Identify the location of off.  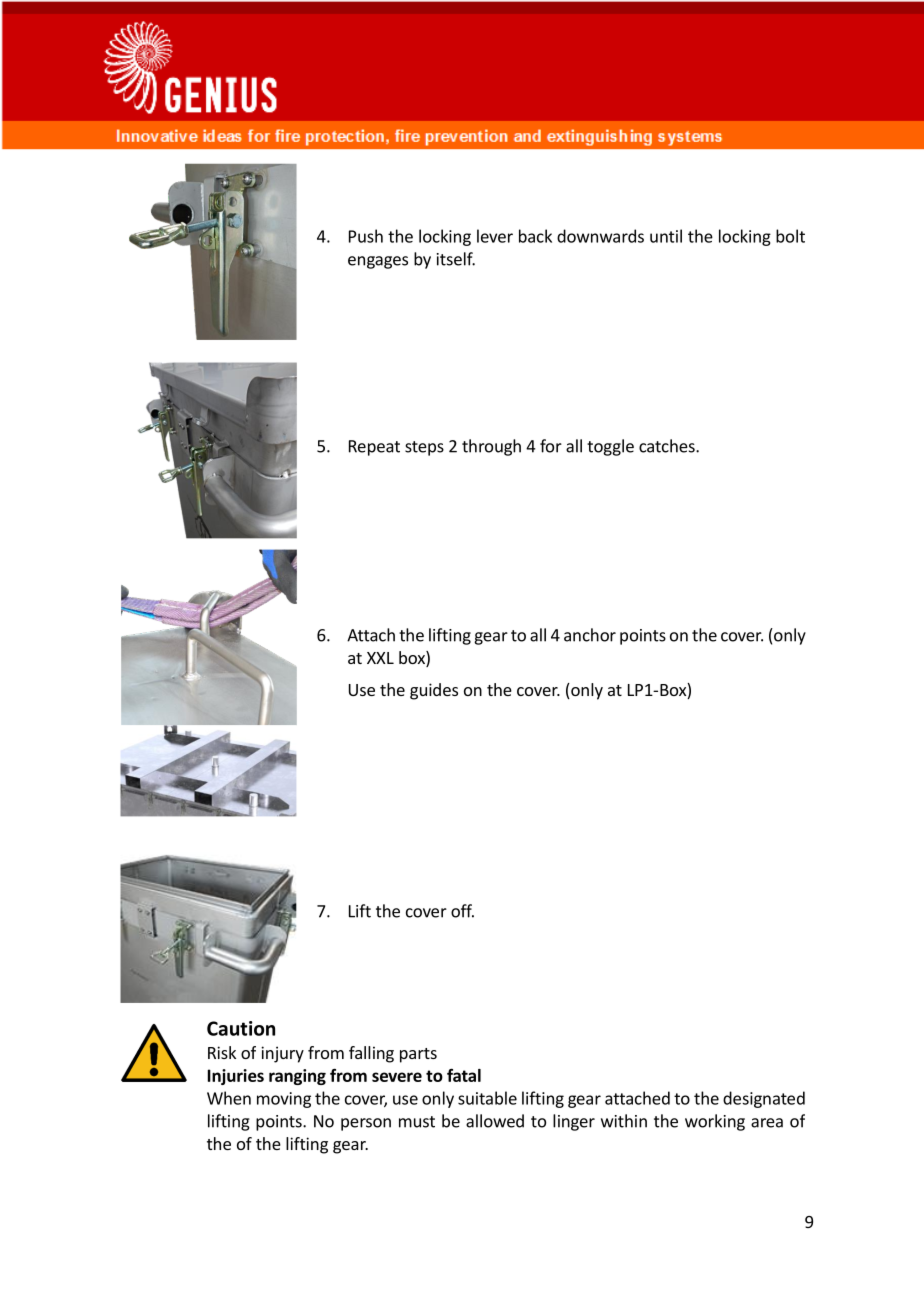
(462, 911).
